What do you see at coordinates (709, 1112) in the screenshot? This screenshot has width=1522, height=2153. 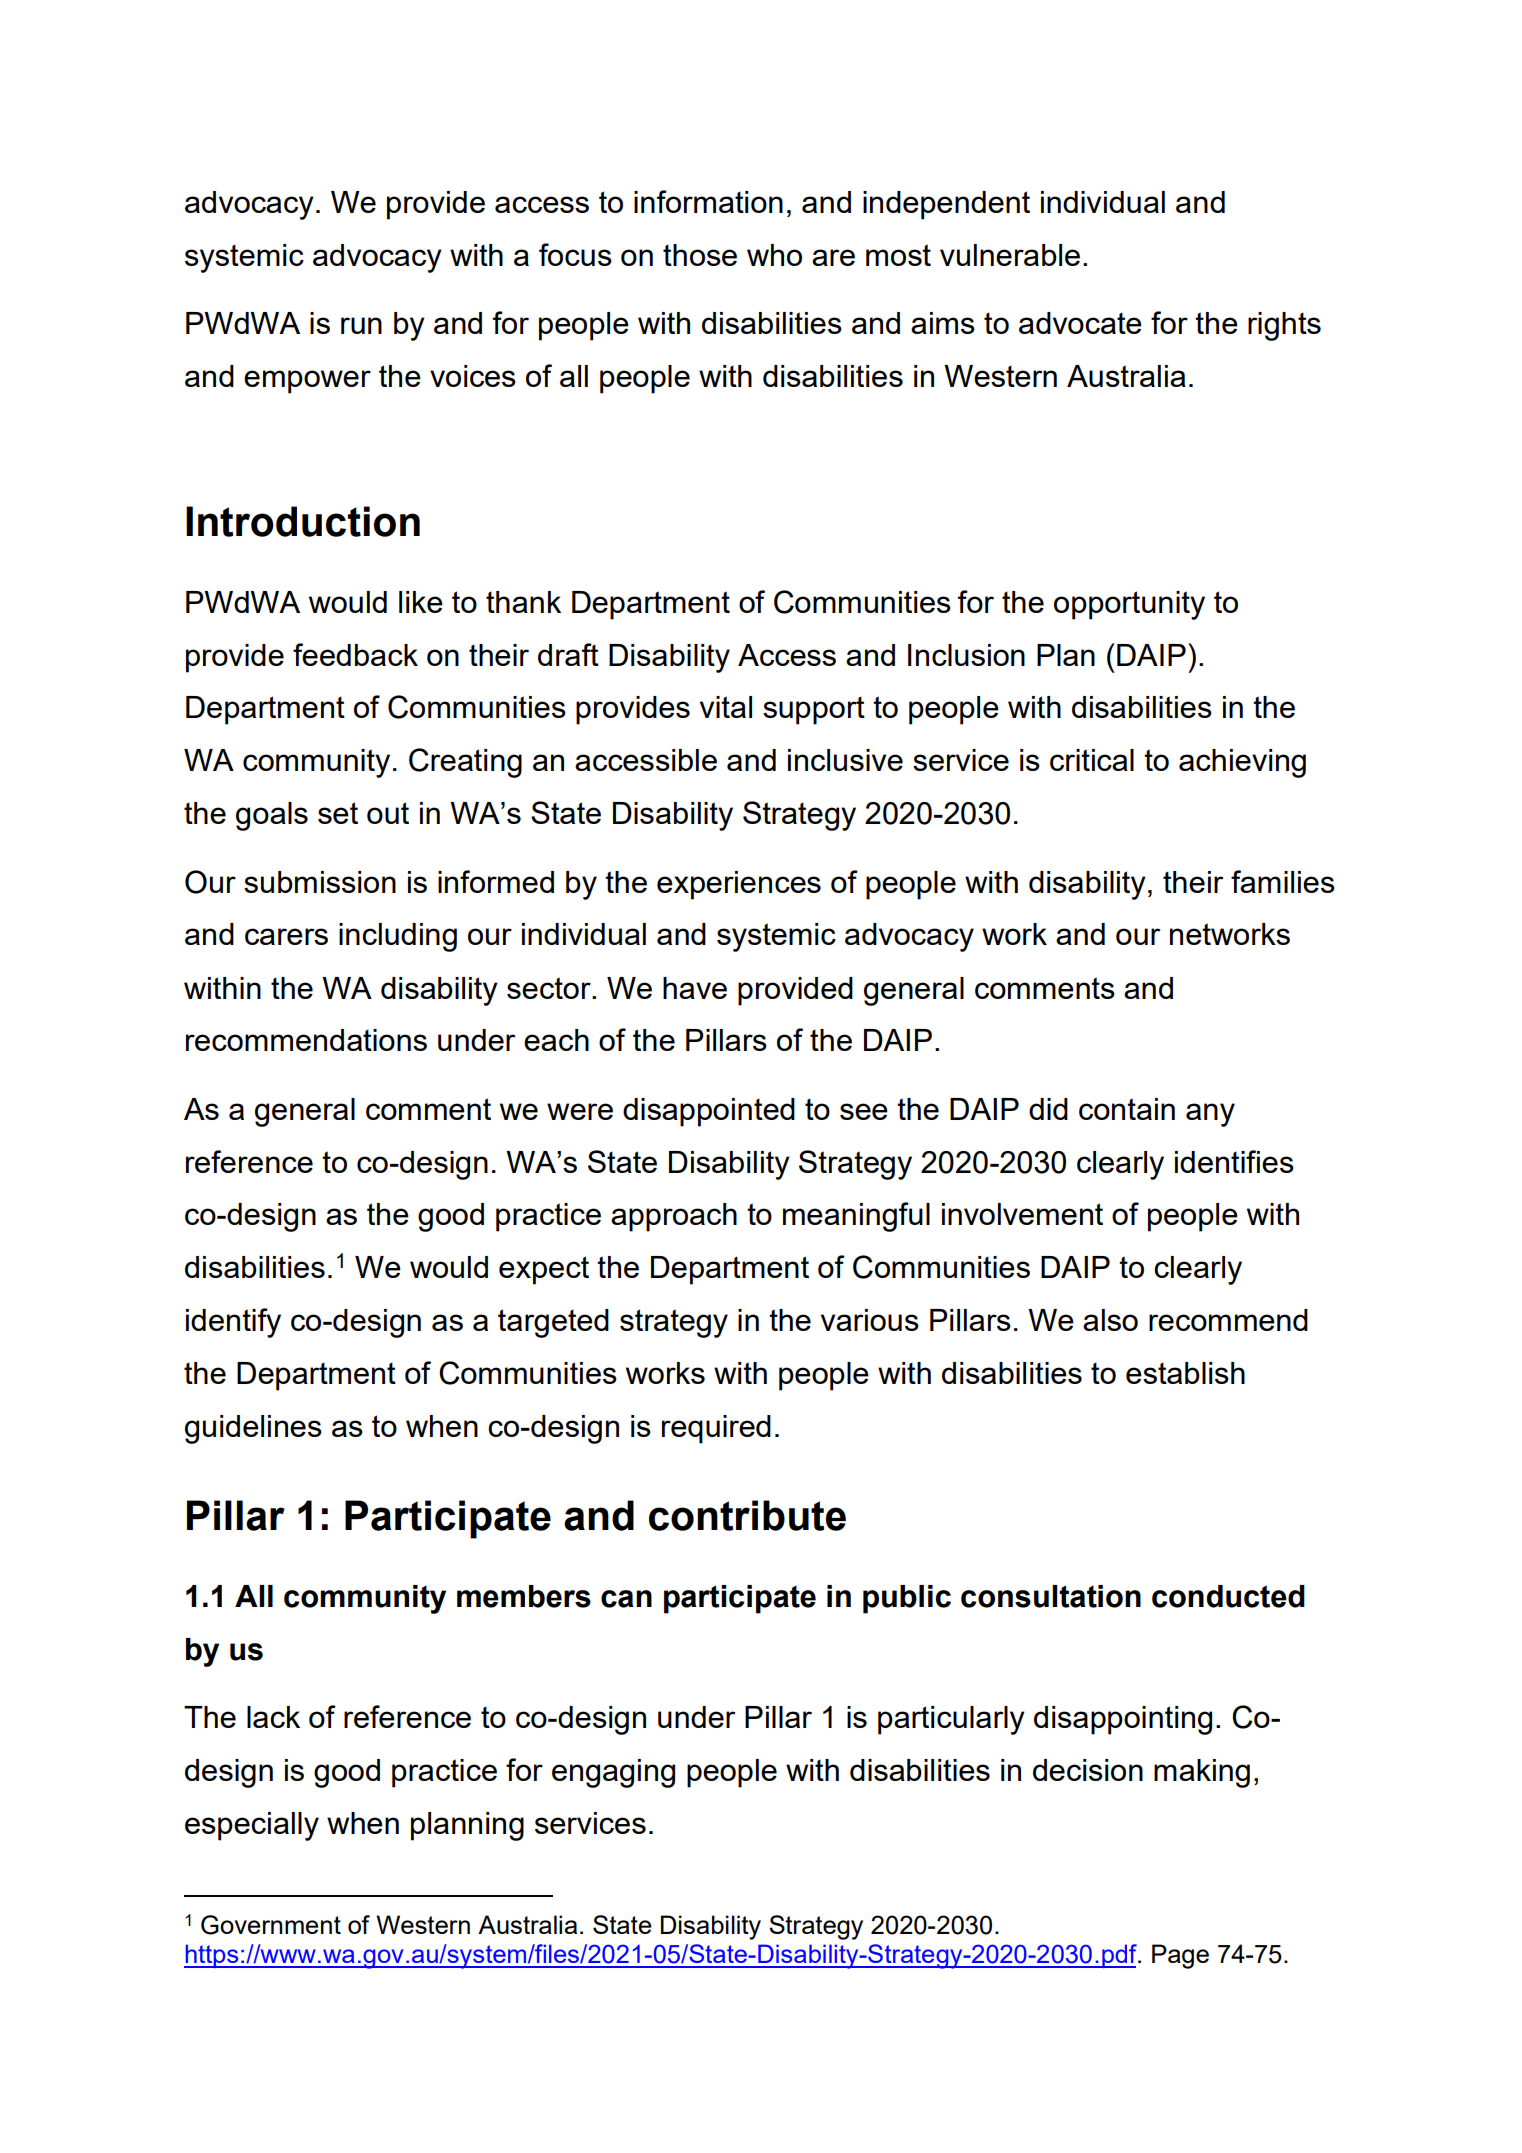 I see `disappointed` at bounding box center [709, 1112].
